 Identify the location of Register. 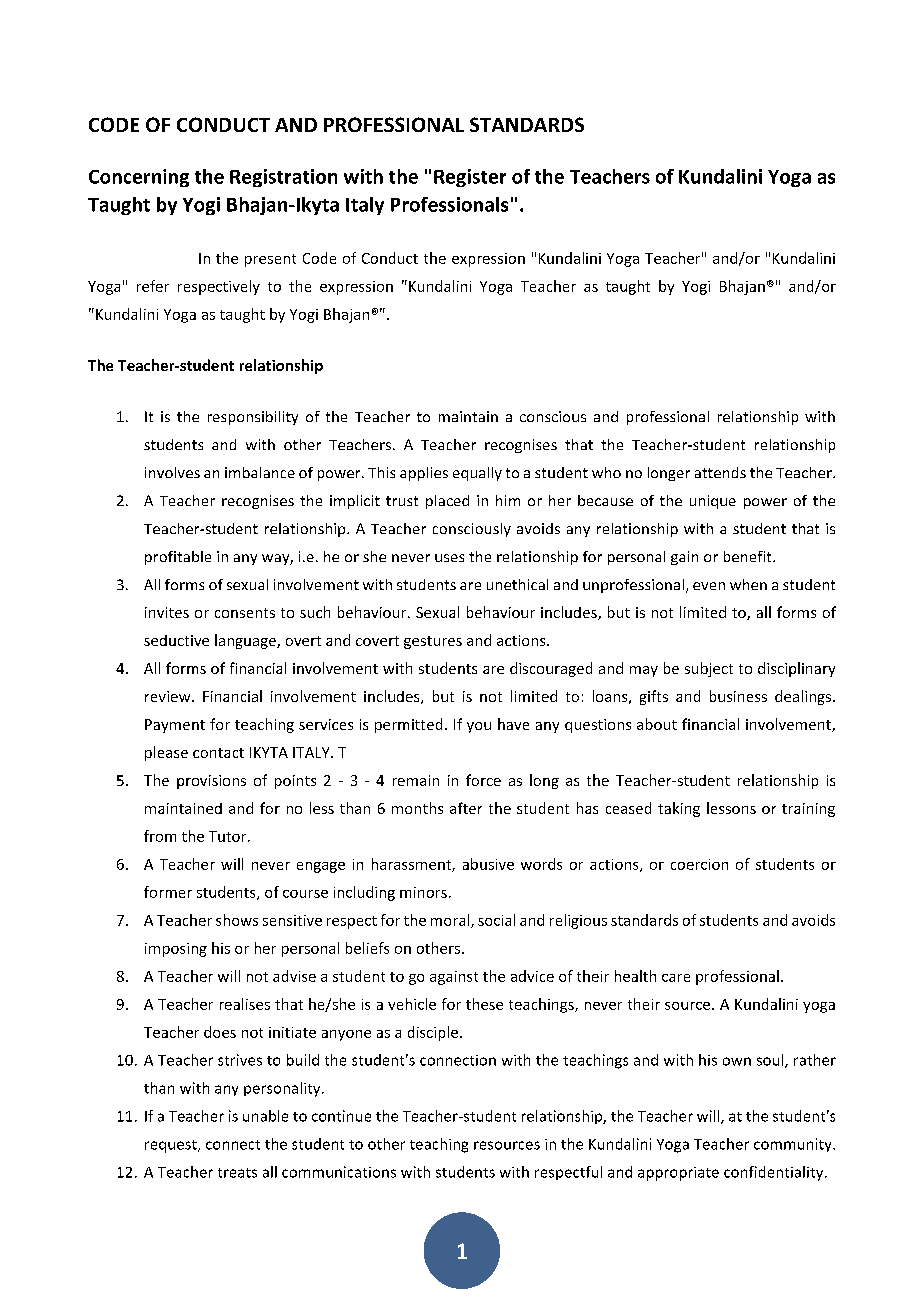
(470, 178).
